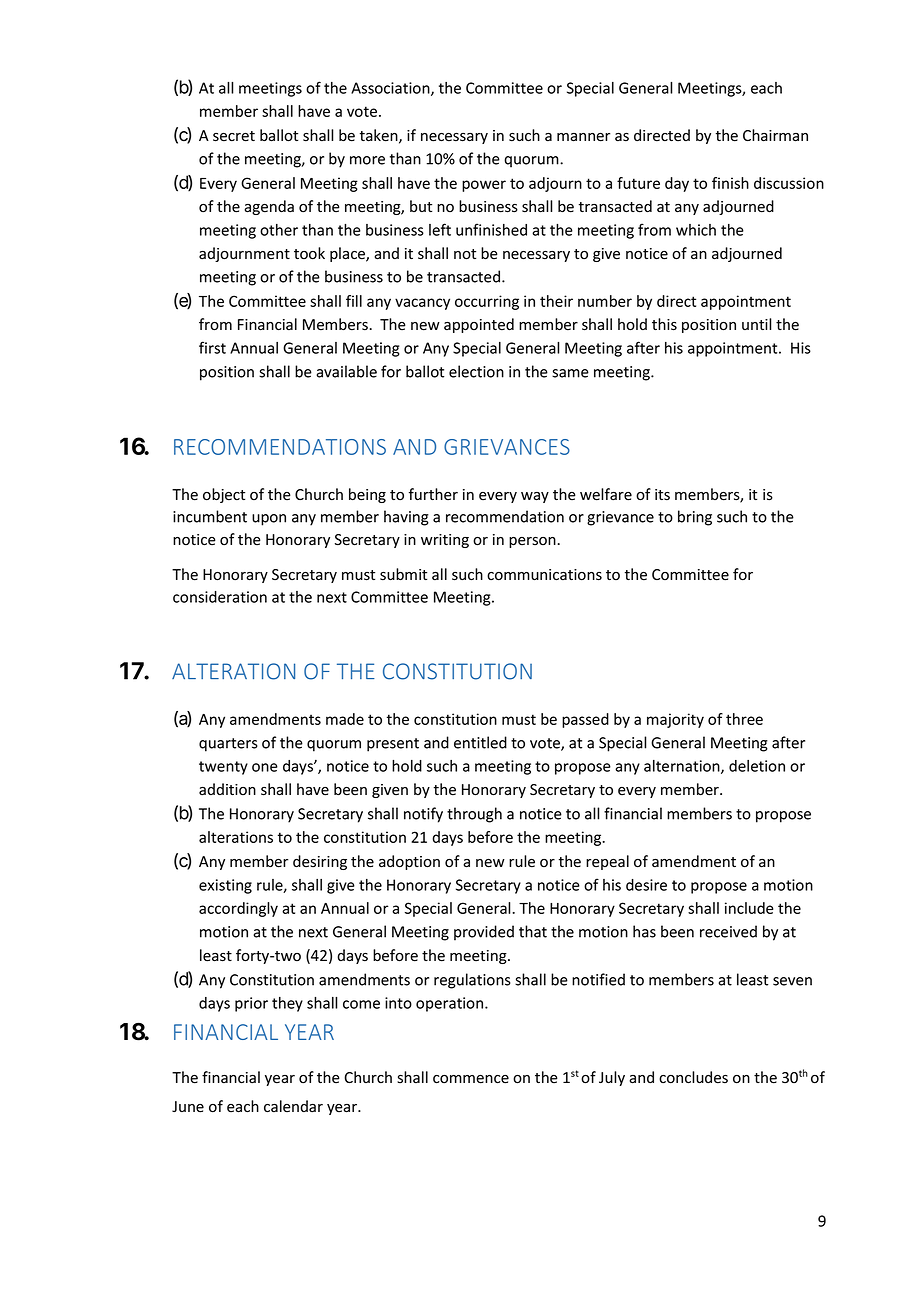 The width and height of the screenshot is (924, 1308). Describe the element at coordinates (544, 575) in the screenshot. I see `communications` at that location.
